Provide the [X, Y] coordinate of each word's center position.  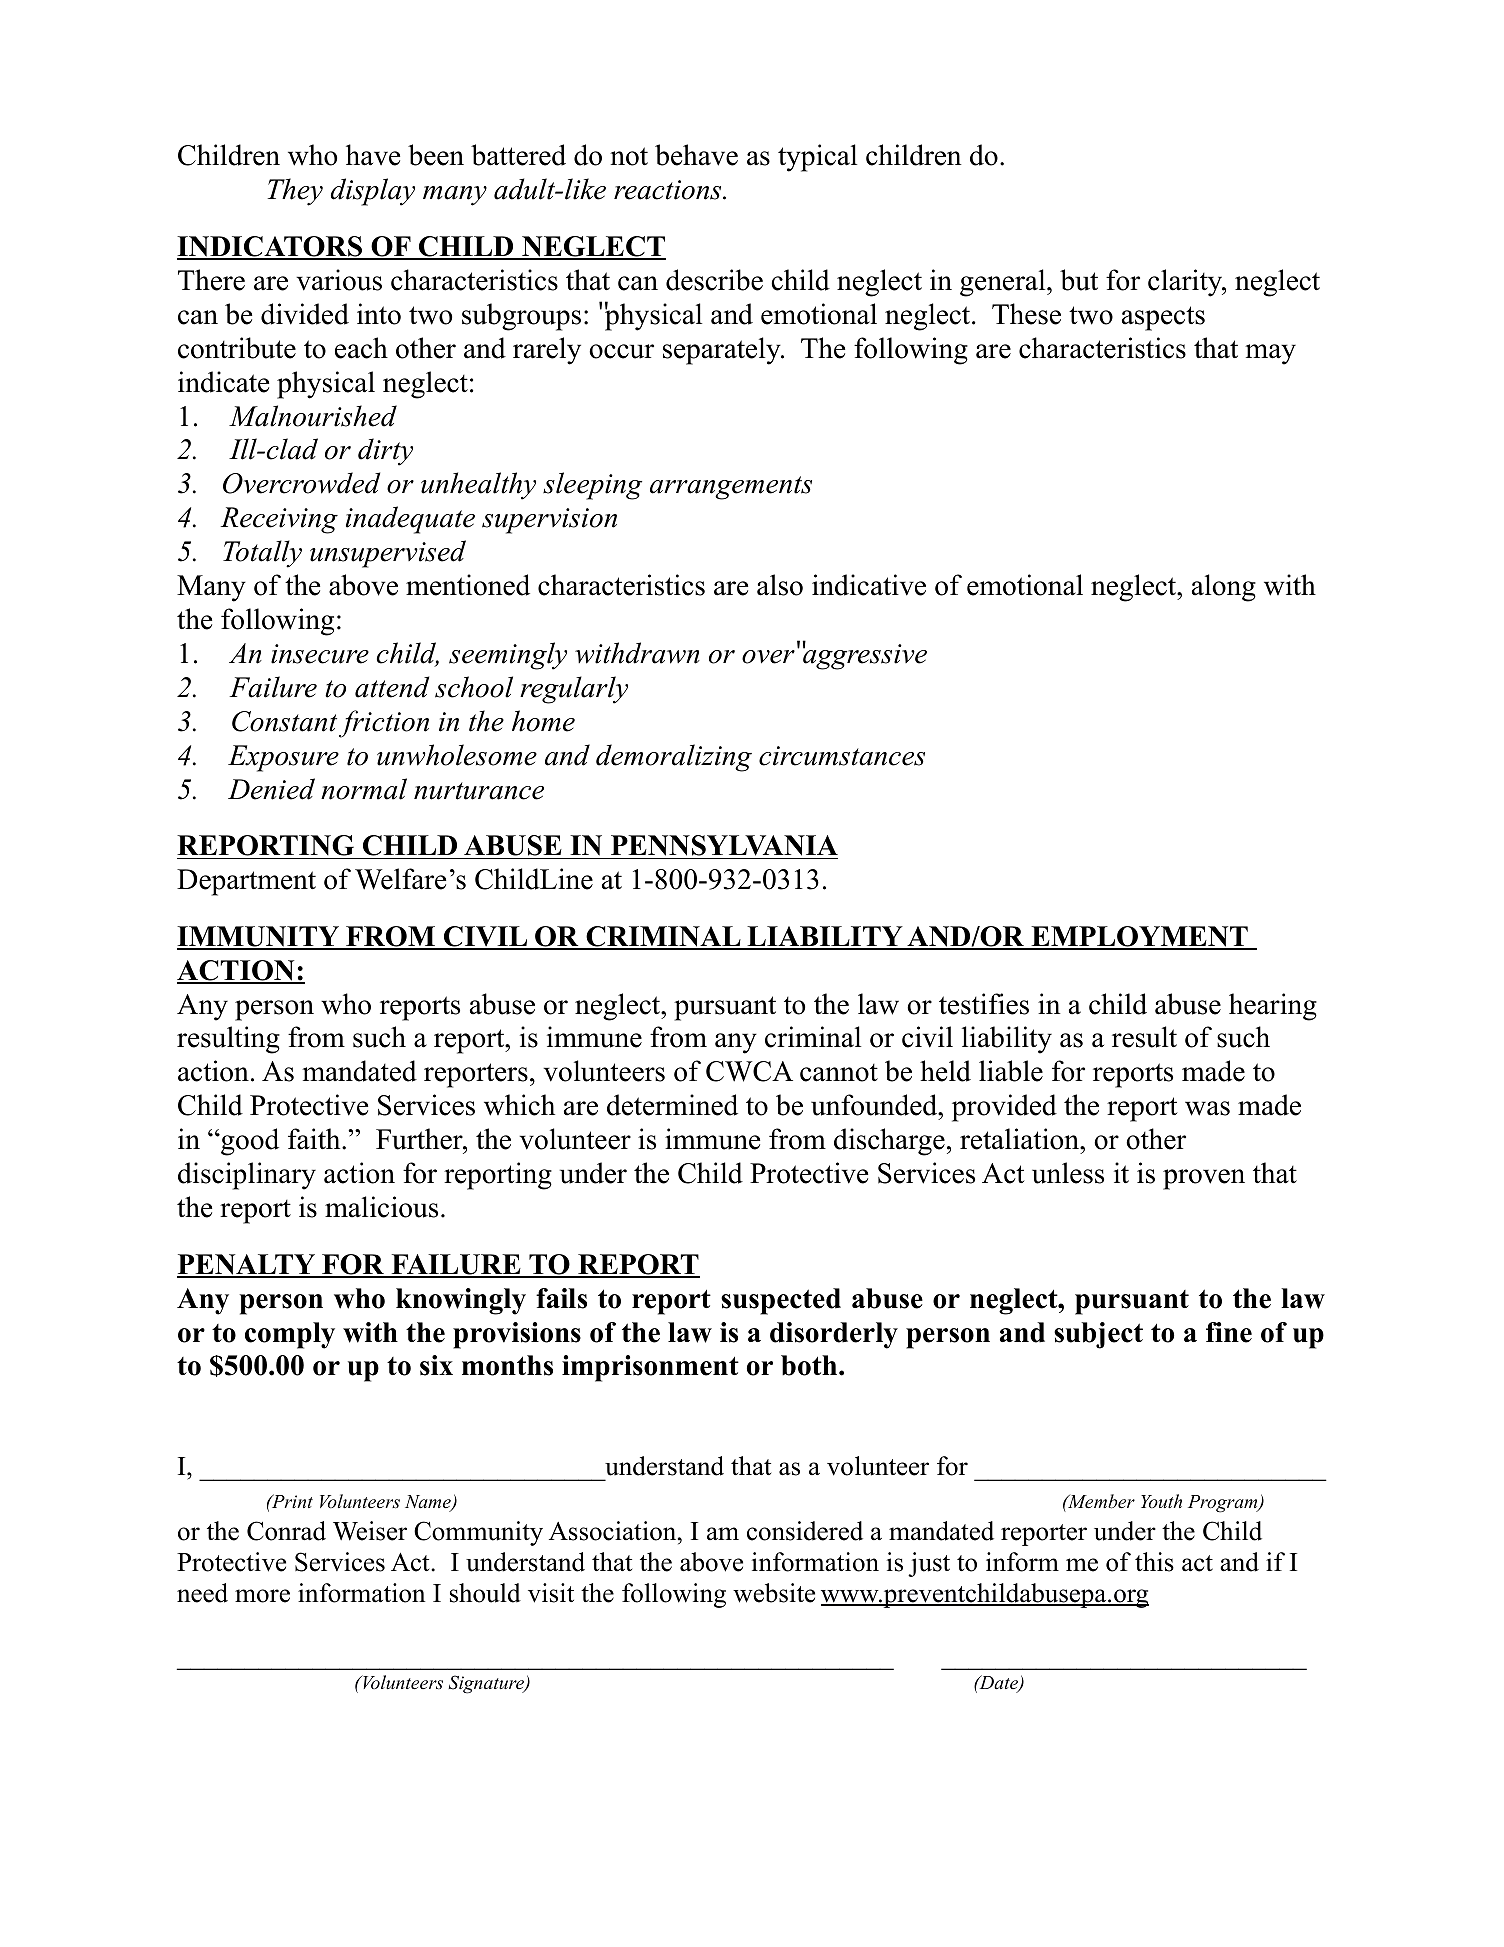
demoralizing [674, 758]
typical [817, 158]
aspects [1163, 318]
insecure [320, 654]
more [262, 1596]
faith [315, 1139]
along [1224, 588]
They [295, 192]
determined [672, 1105]
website [774, 1593]
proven [1204, 1179]
